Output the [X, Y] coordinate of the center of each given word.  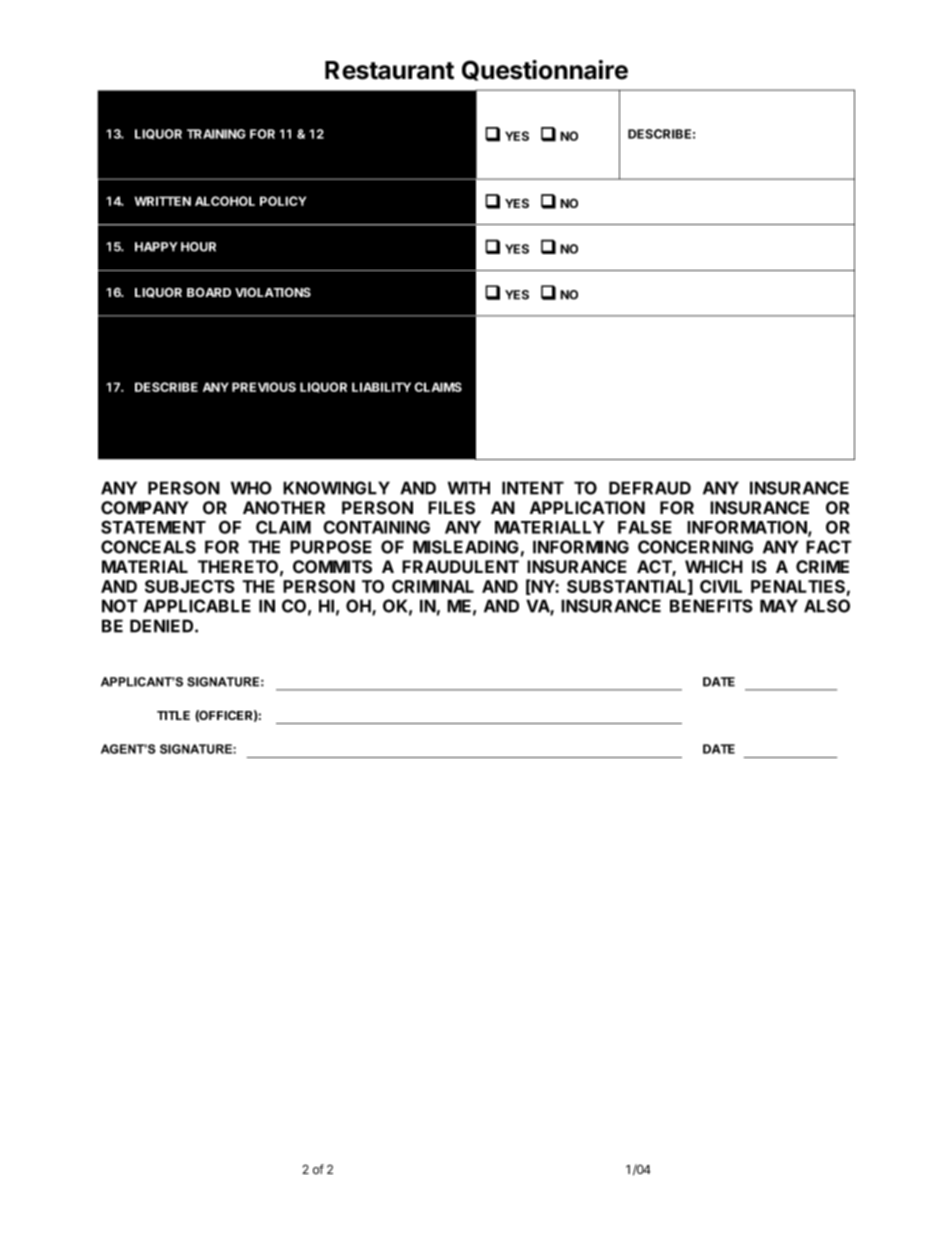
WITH [469, 488]
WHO [251, 488]
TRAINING [216, 134]
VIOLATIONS [273, 292]
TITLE [173, 715]
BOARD [209, 292]
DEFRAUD [650, 488]
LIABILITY [381, 387]
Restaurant [389, 70]
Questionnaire [545, 70]
